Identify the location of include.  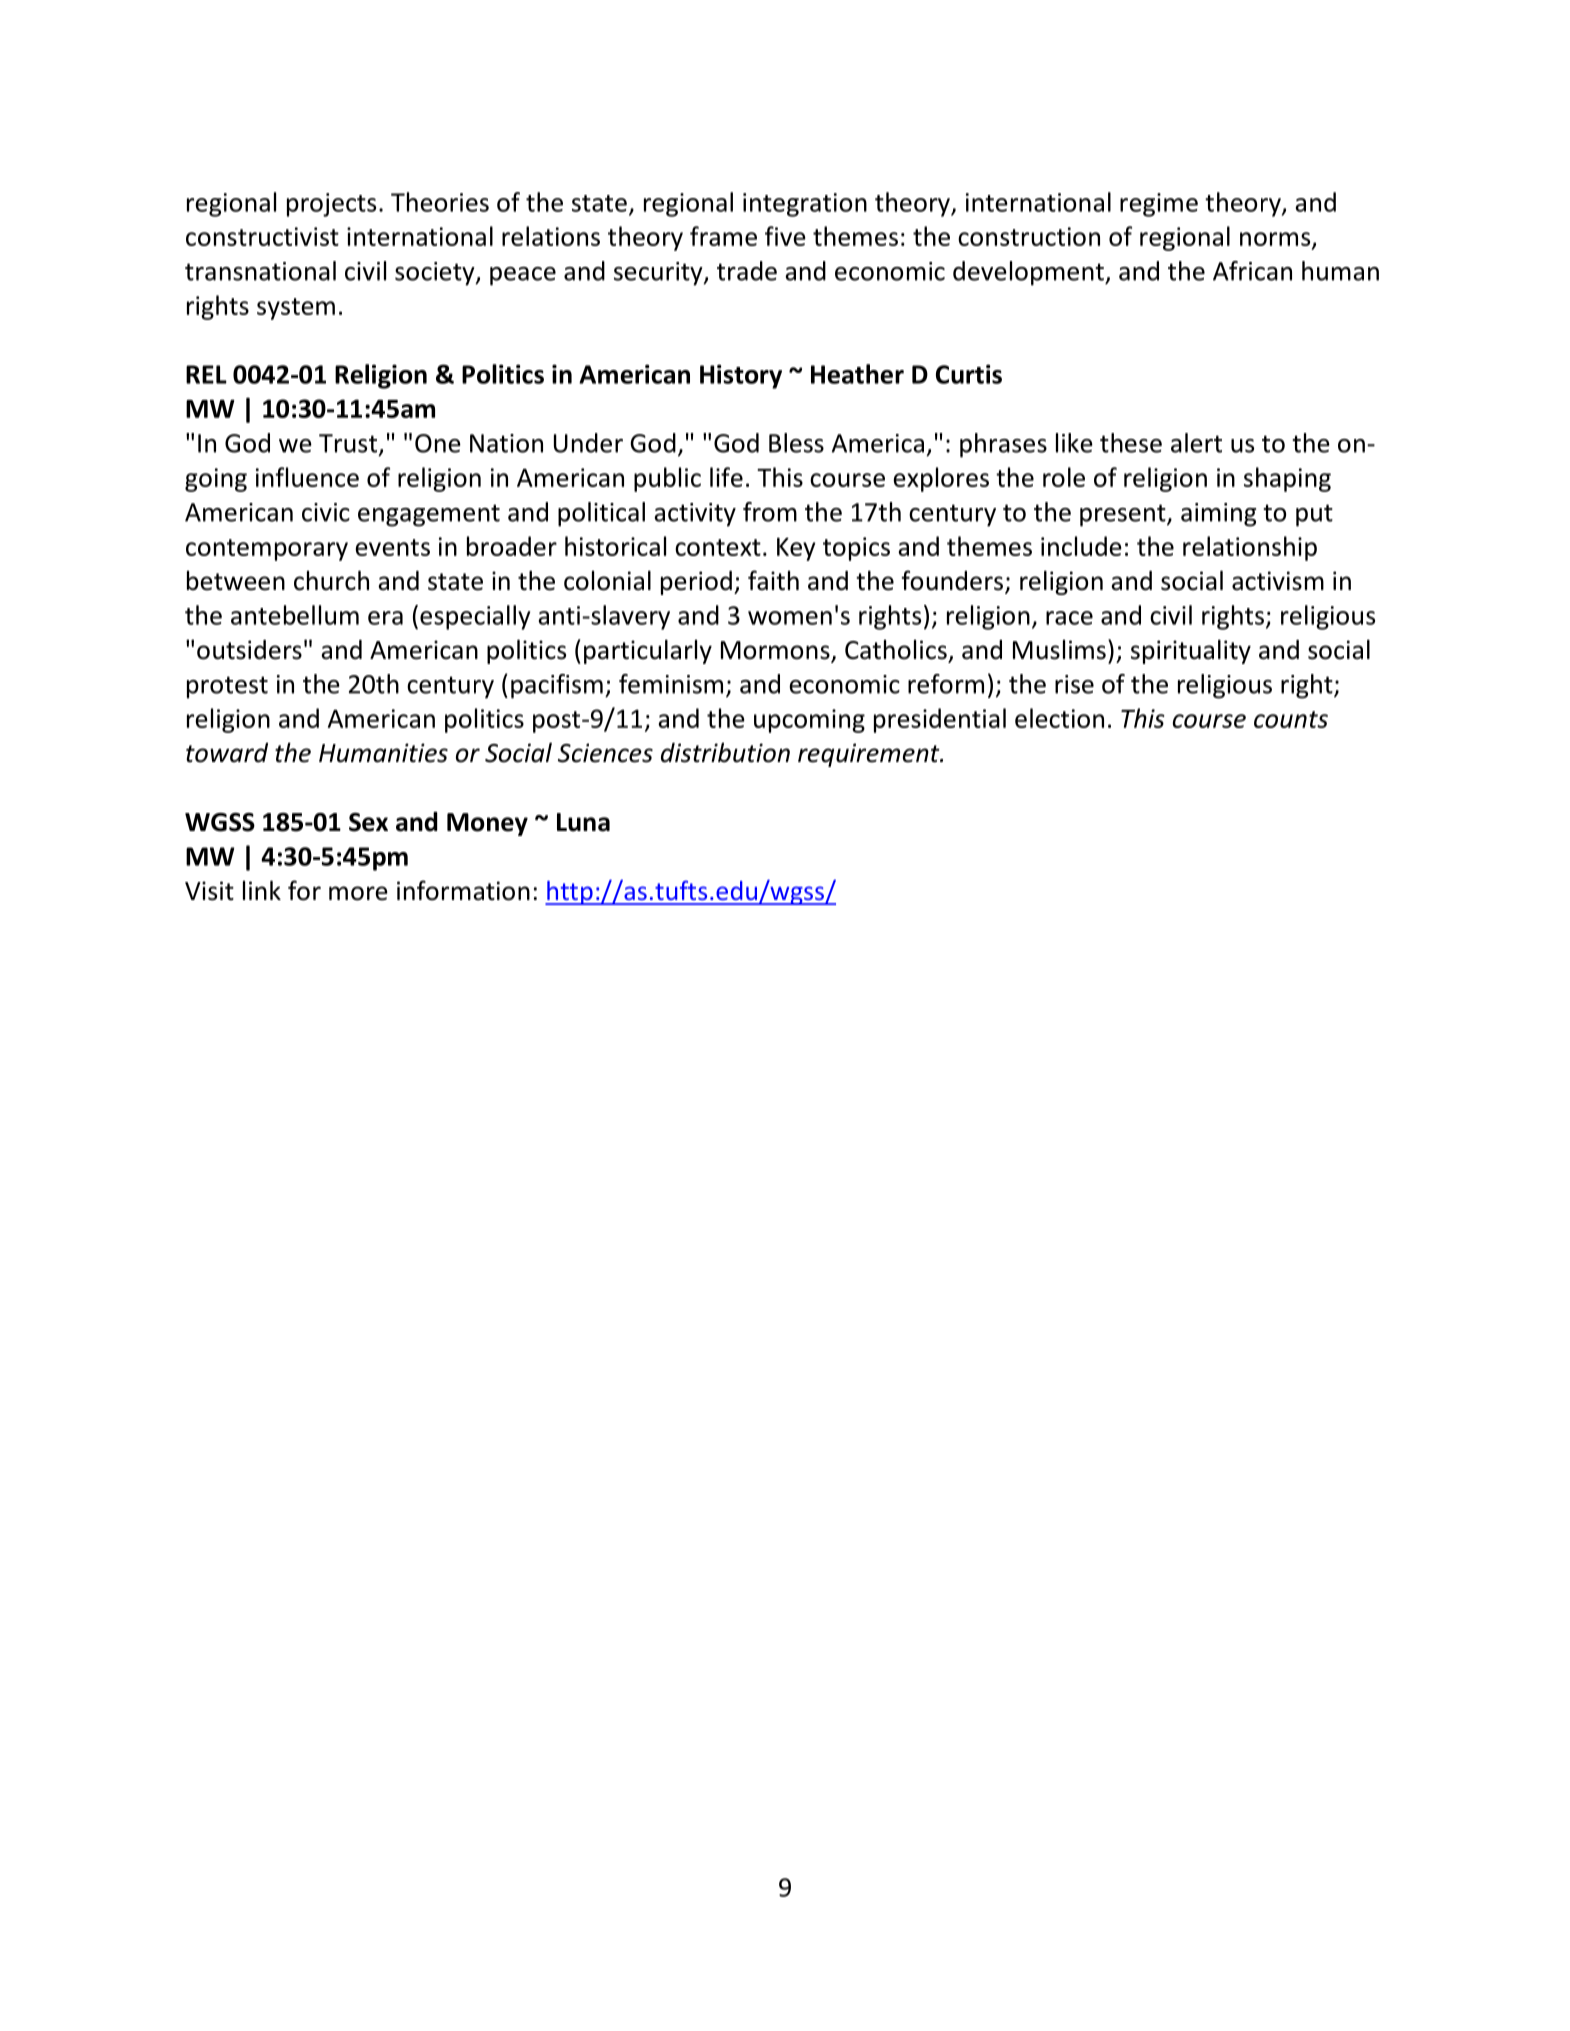
(1081, 546).
